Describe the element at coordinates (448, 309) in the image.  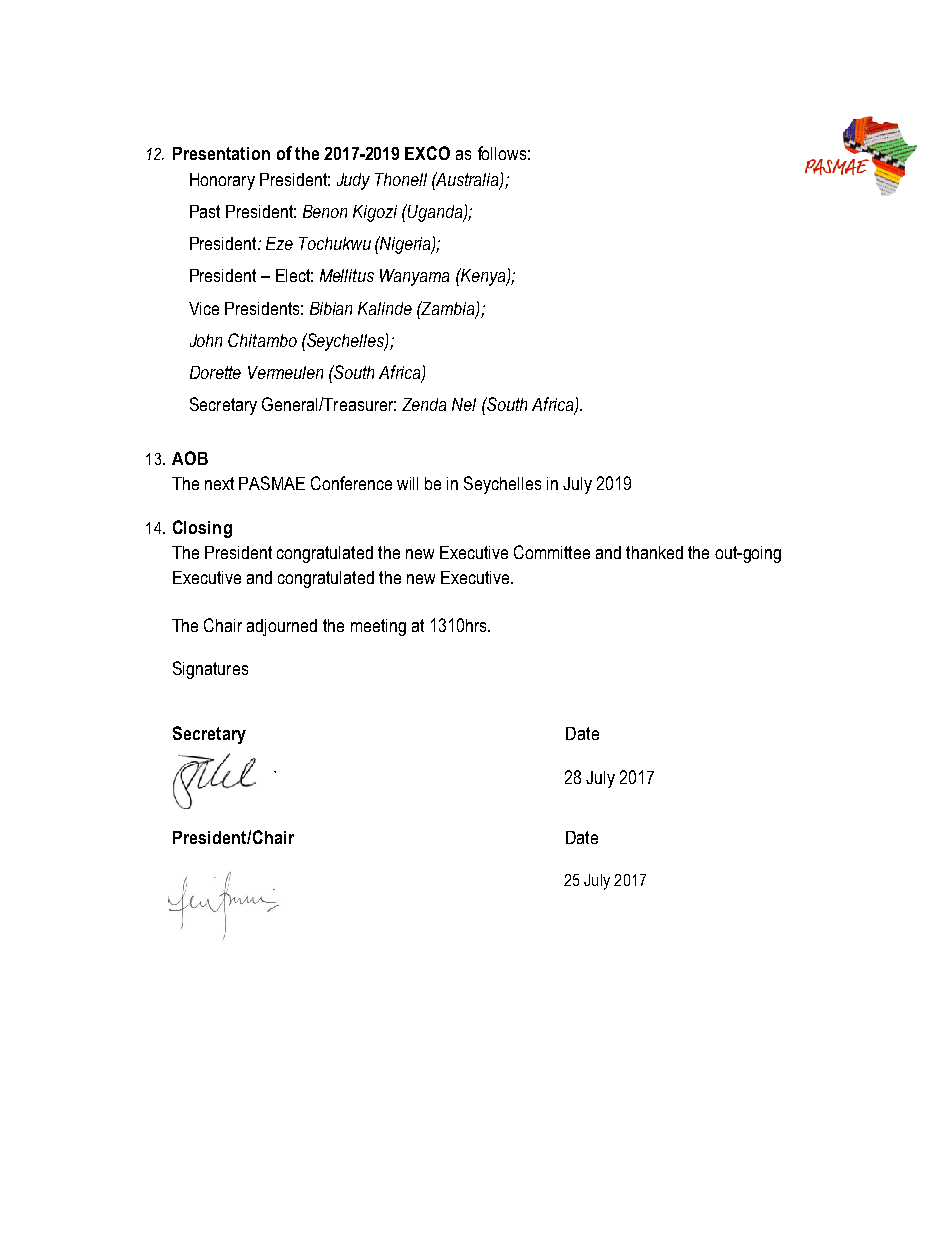
I see `Zambia` at that location.
